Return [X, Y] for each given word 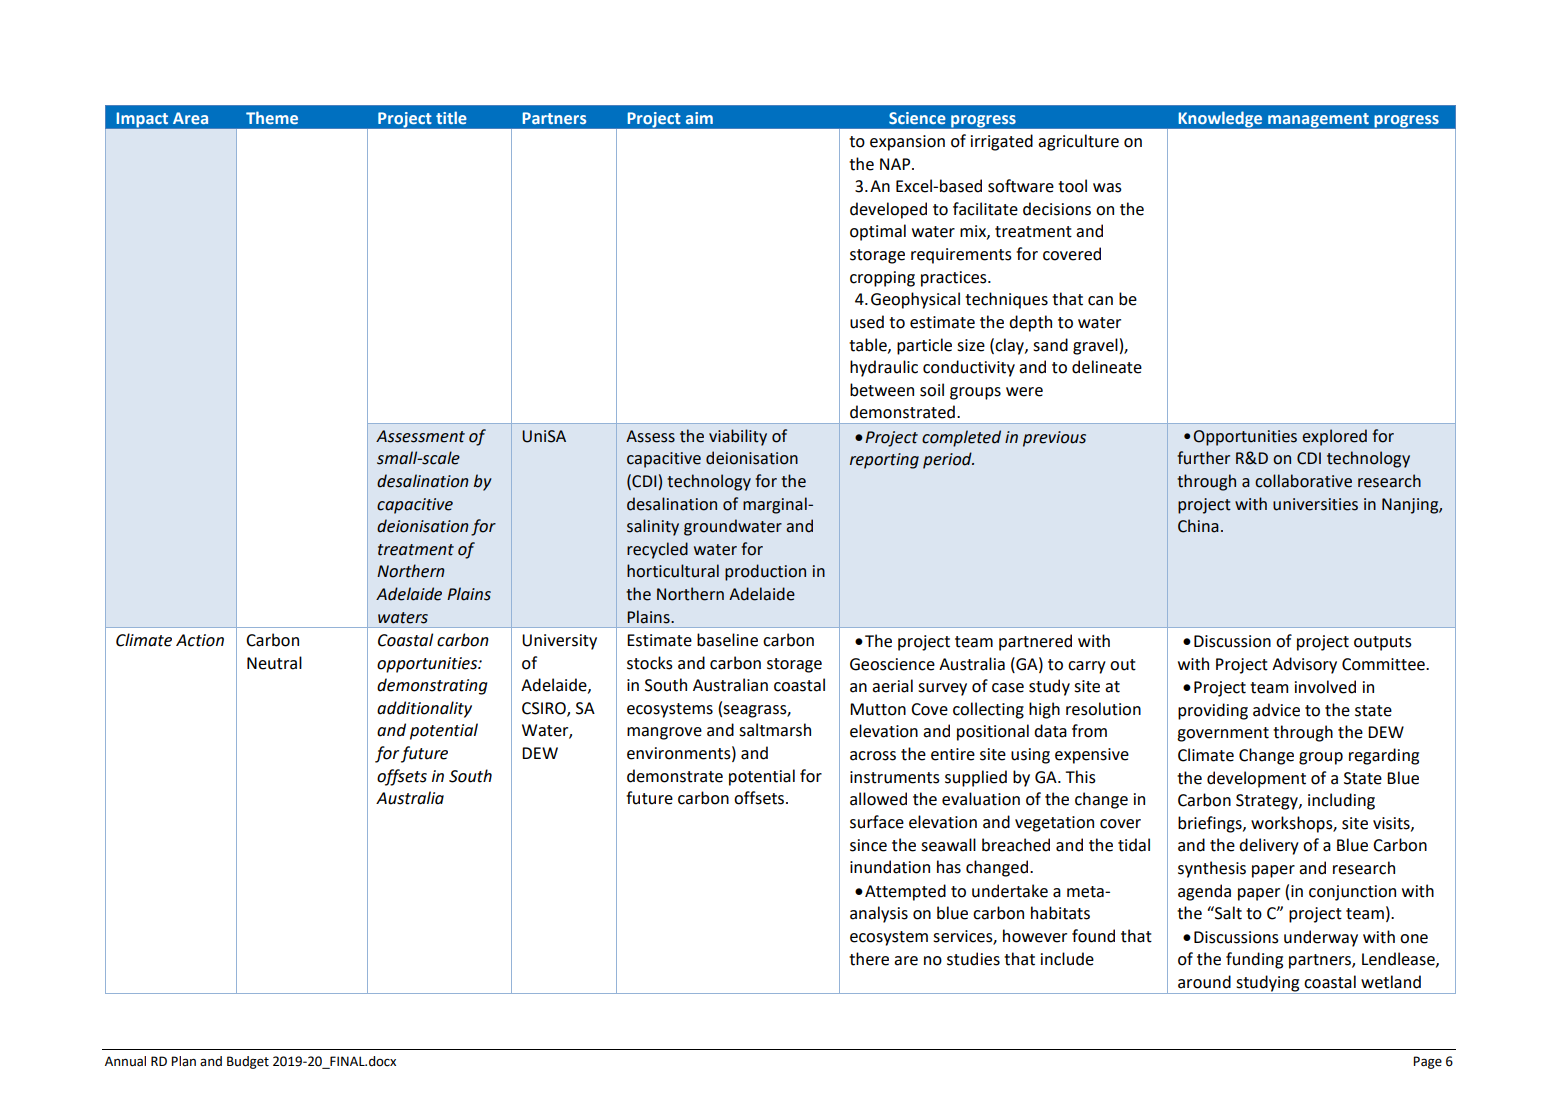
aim [699, 118]
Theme [272, 117]
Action [200, 640]
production [765, 572]
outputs [1383, 643]
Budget [248, 1062]
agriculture [1078, 142]
